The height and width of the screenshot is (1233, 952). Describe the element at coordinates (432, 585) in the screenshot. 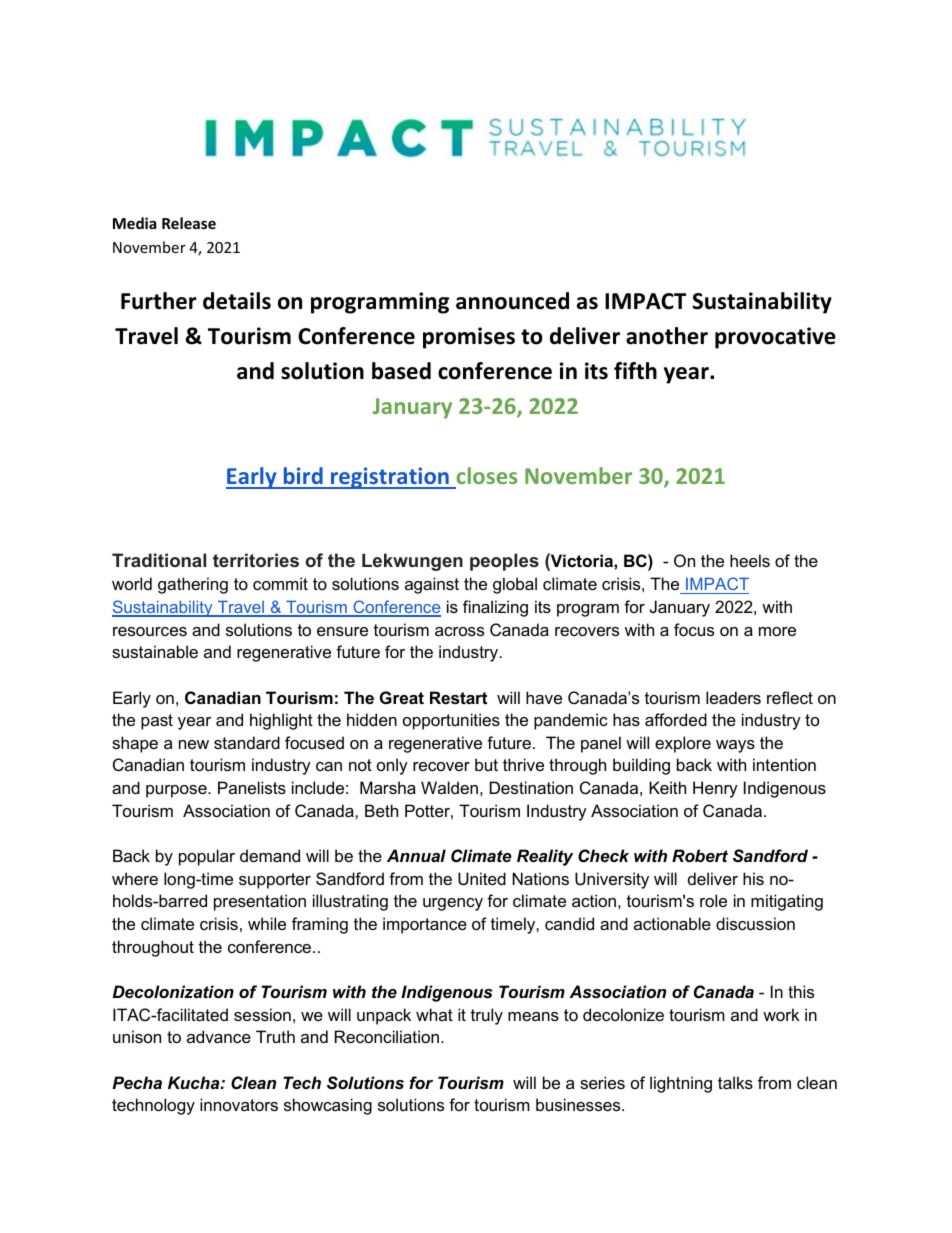

I see `against` at that location.
